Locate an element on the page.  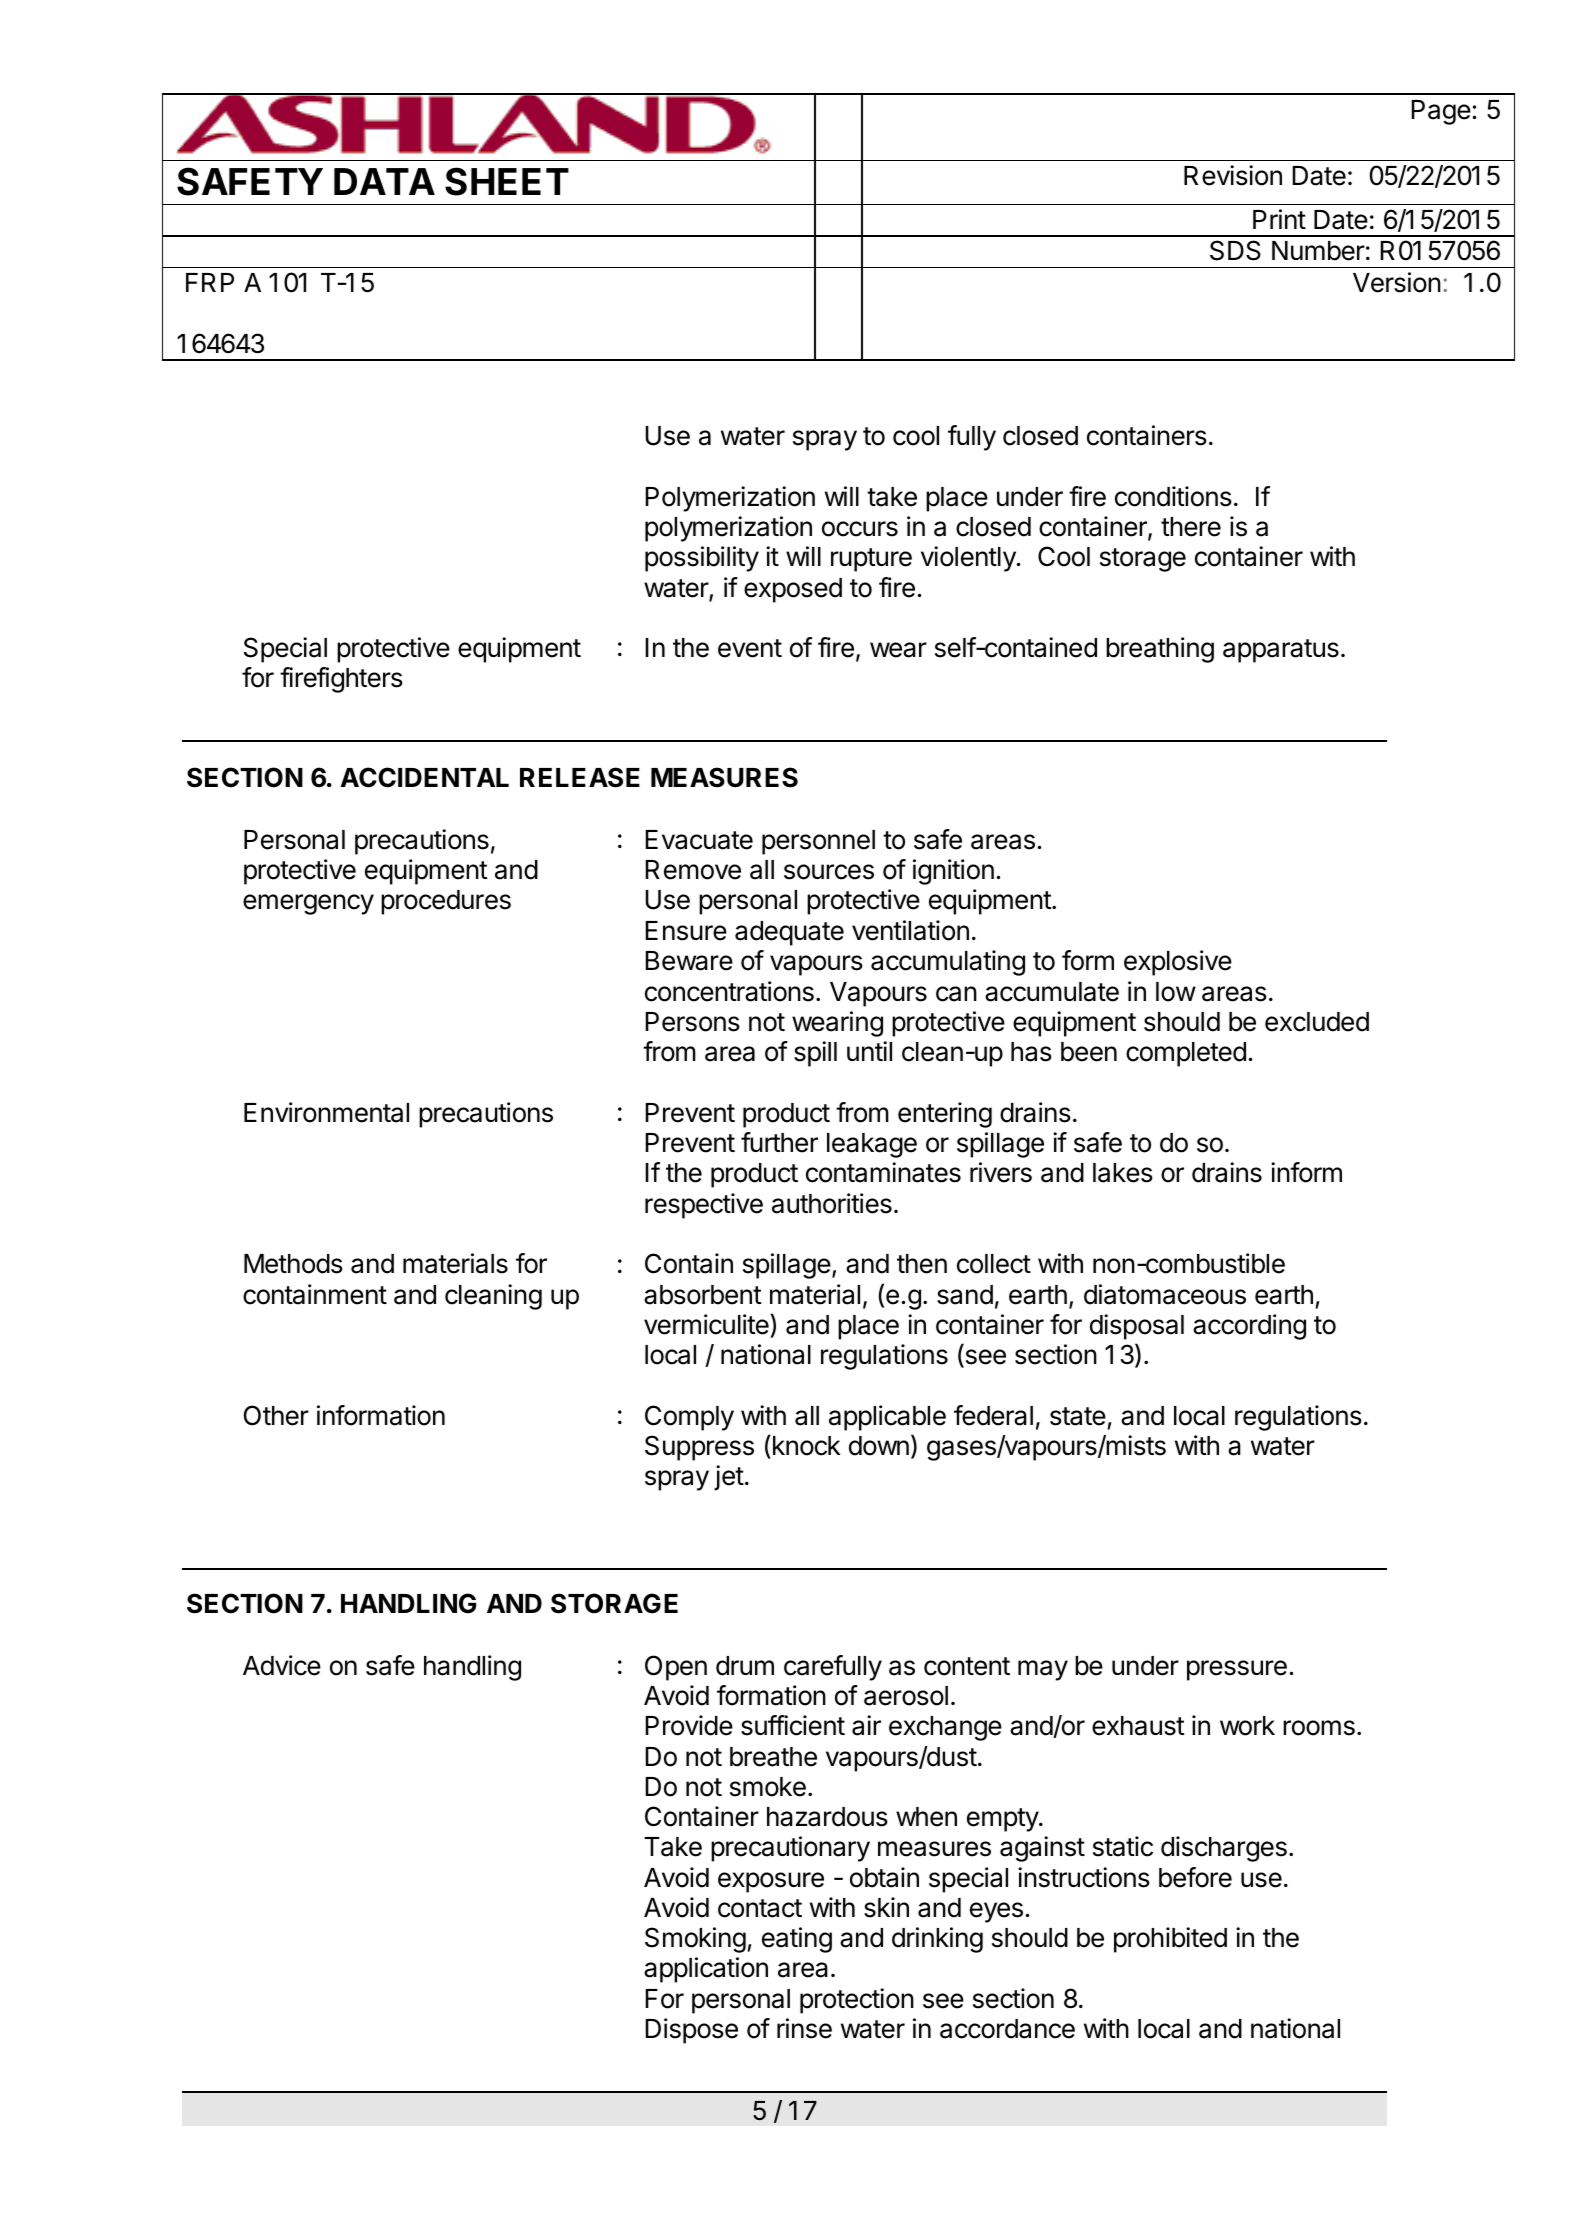
Smoking is located at coordinates (695, 1940).
